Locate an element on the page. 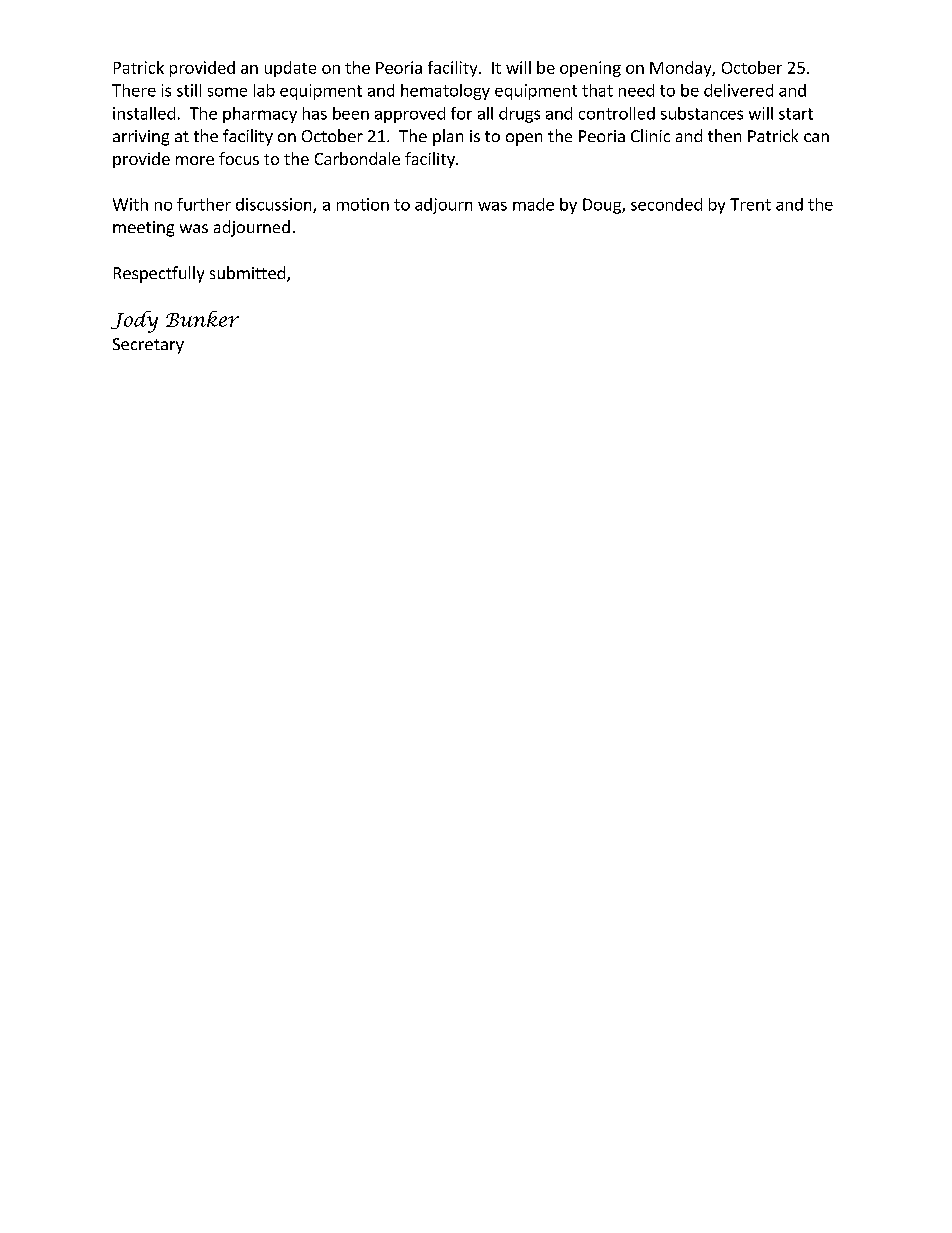 The height and width of the image is (1233, 952). Trent is located at coordinates (750, 204).
